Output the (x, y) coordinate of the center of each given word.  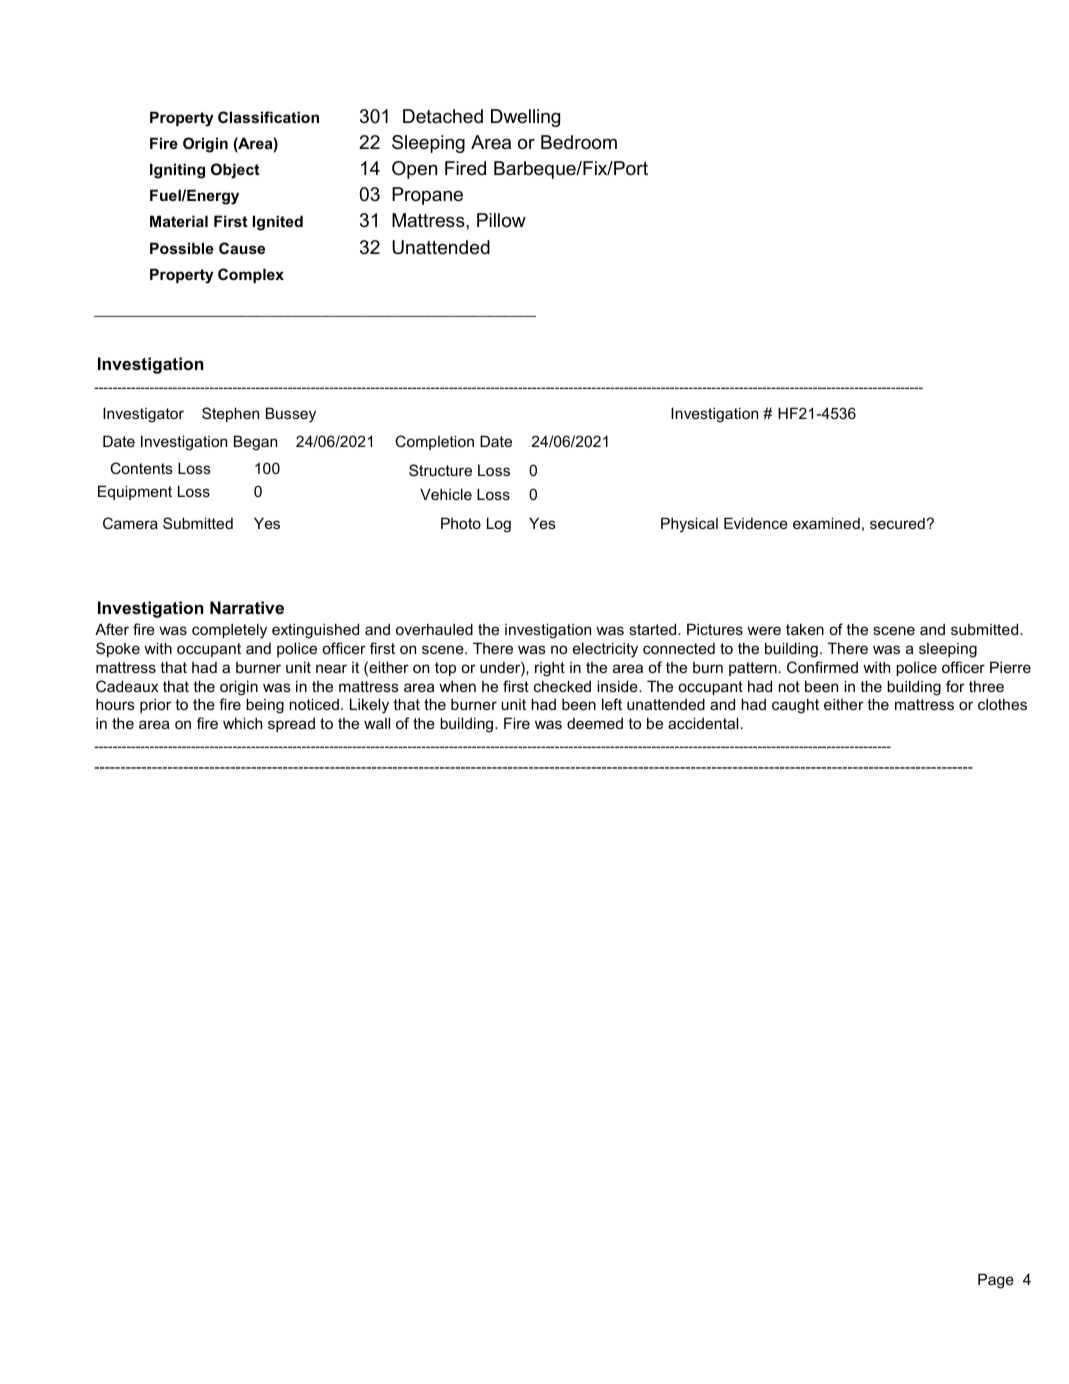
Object (235, 171)
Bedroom (579, 142)
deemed (595, 723)
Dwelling (525, 118)
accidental (703, 723)
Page (996, 1281)
